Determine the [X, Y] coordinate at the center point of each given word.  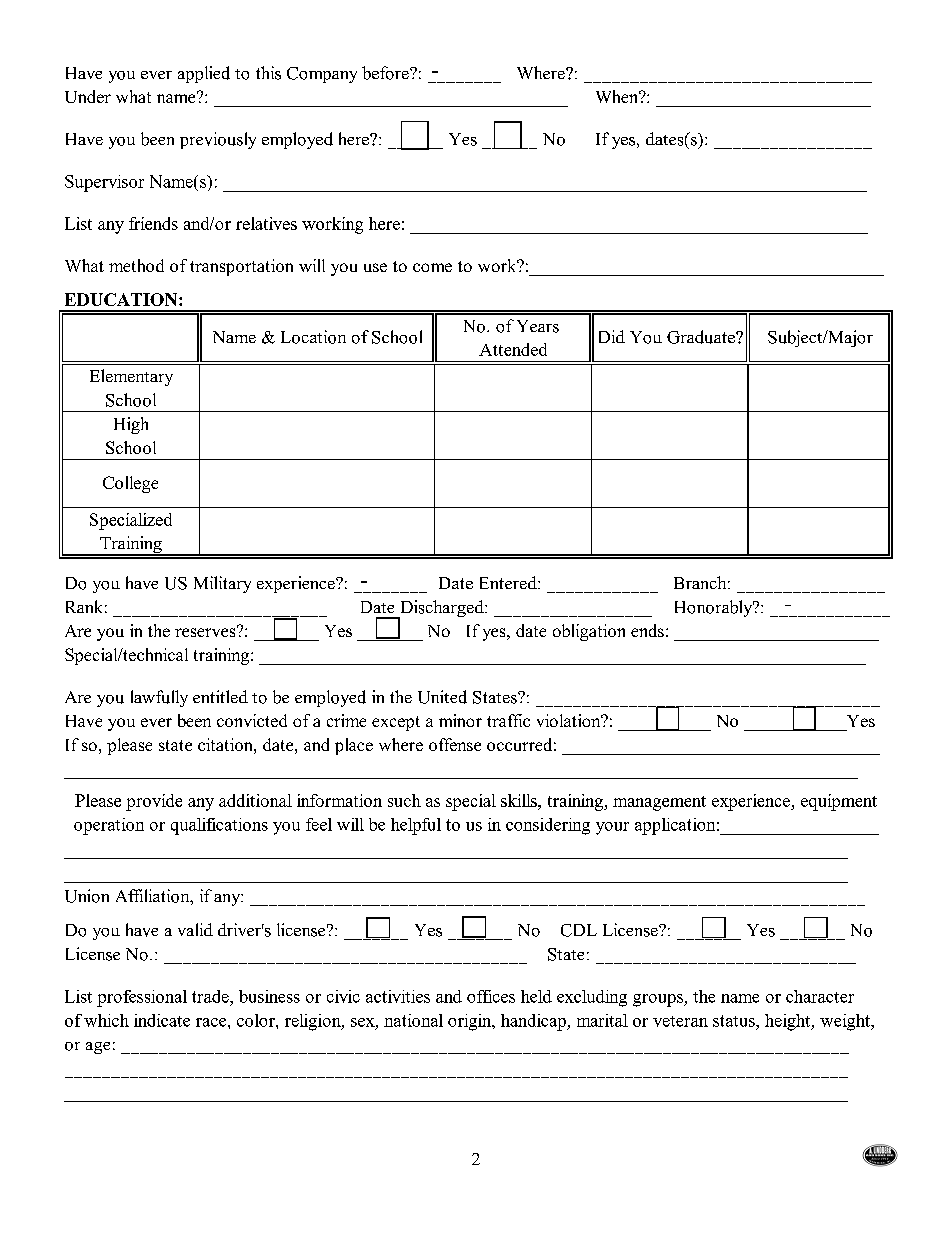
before [386, 73]
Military [222, 584]
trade [211, 996]
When [618, 96]
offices [491, 996]
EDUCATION [122, 299]
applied [204, 74]
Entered [509, 582]
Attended [513, 349]
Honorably [715, 608]
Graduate [702, 337]
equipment [839, 802]
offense [455, 744]
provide [154, 802]
